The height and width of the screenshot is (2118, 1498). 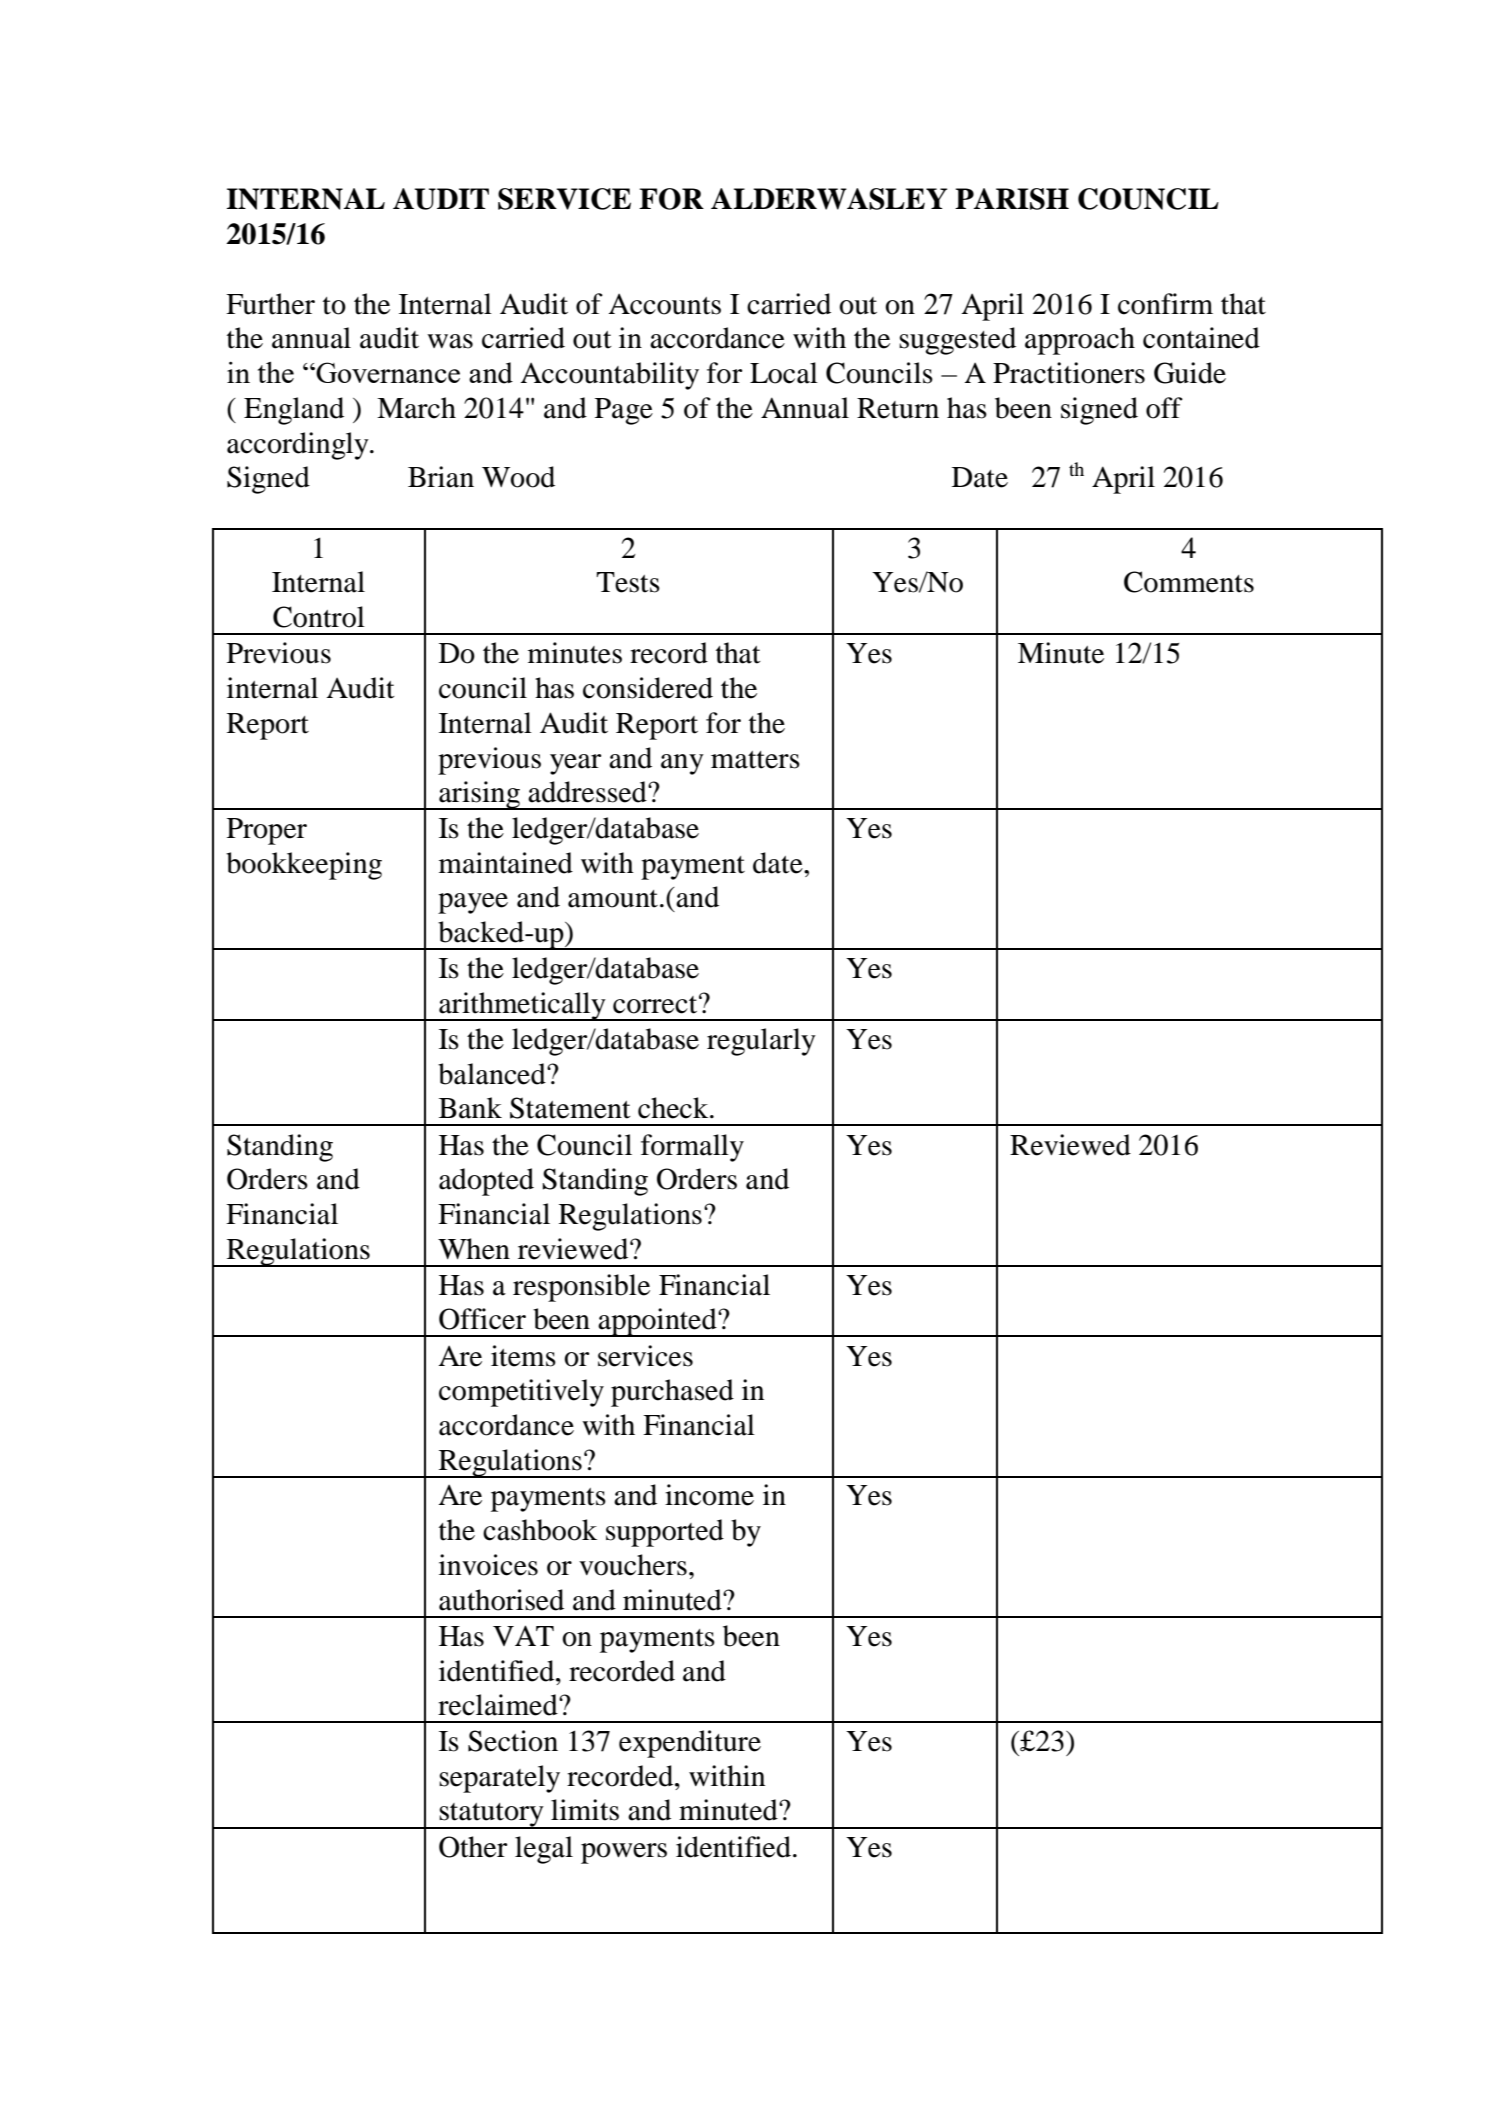 What do you see at coordinates (664, 304) in the screenshot?
I see `Accounts` at bounding box center [664, 304].
